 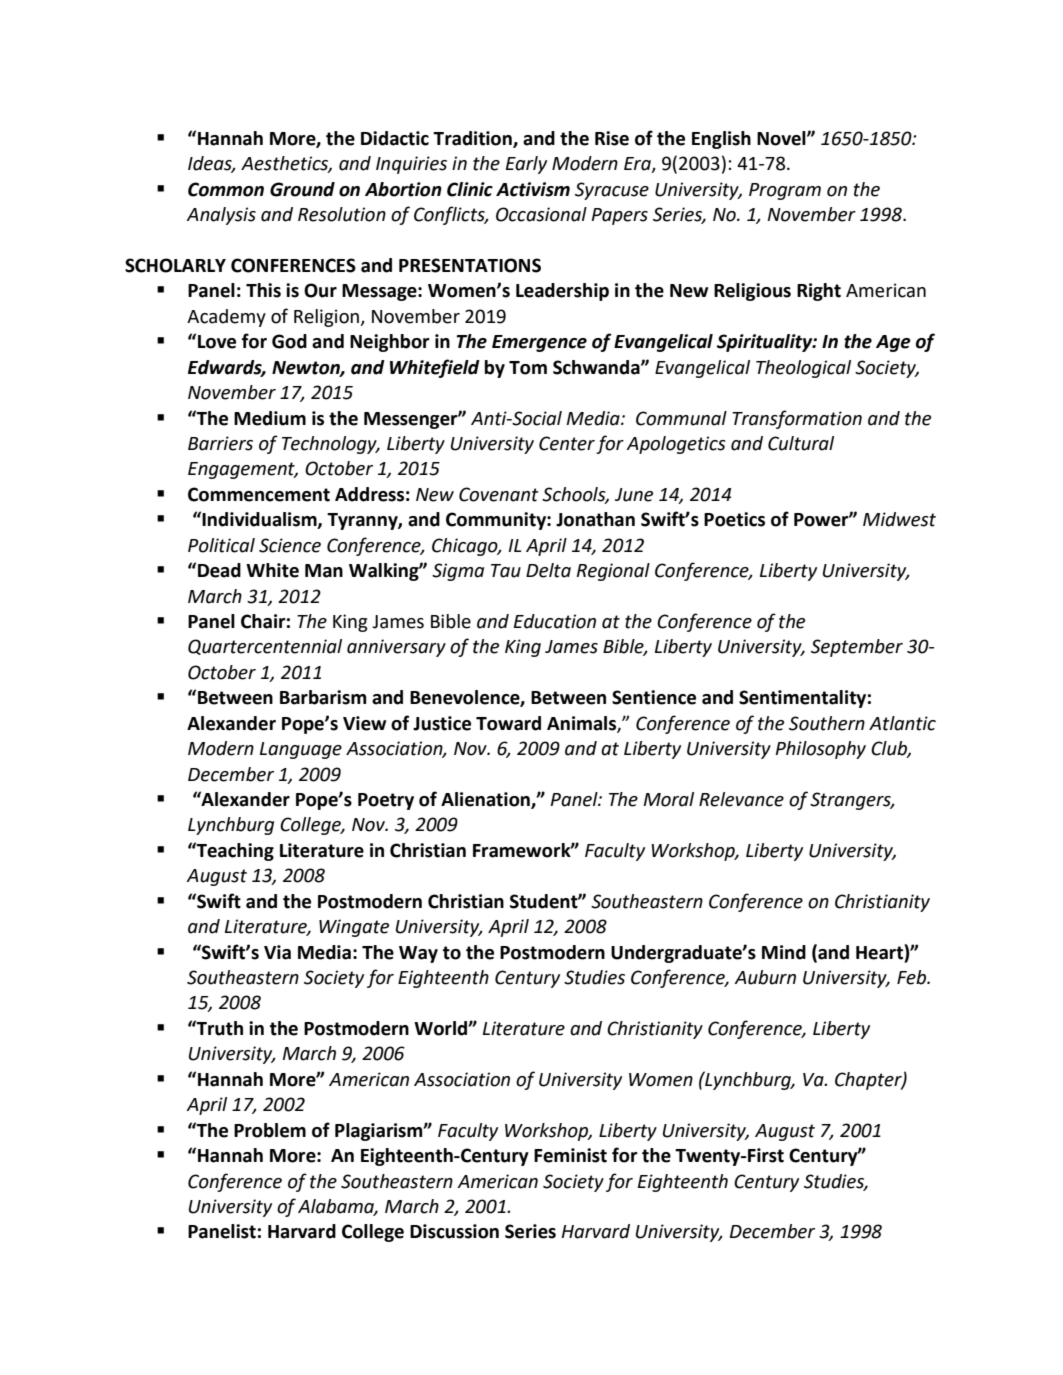 I want to click on Mind, so click(x=784, y=952).
